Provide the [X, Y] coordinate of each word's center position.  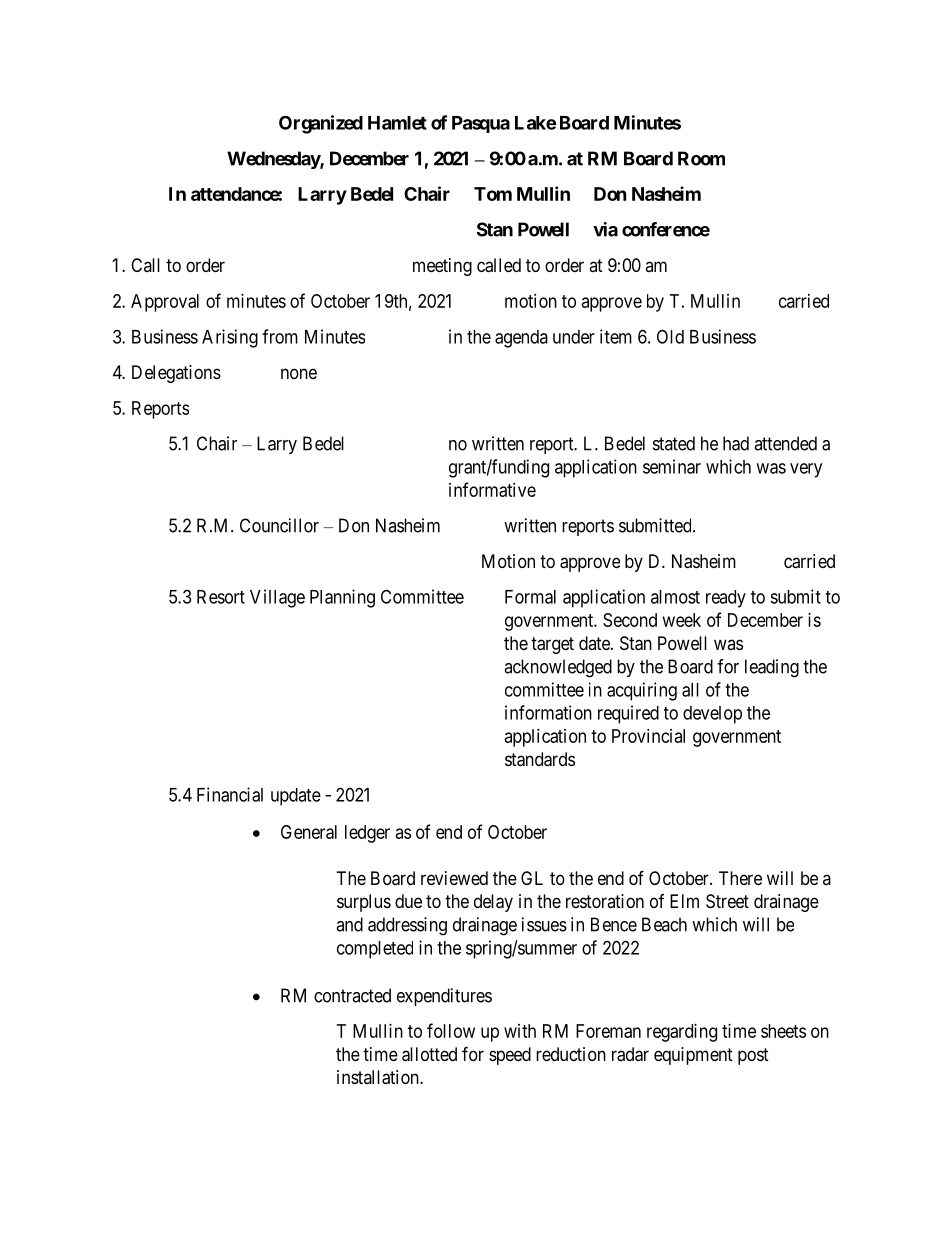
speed [510, 1056]
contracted [352, 995]
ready [726, 599]
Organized [321, 124]
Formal [530, 597]
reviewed [454, 878]
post [753, 1056]
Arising [230, 338]
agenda [521, 339]
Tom [493, 194]
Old [670, 336]
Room [701, 158]
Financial [230, 794]
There [740, 878]
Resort [221, 597]
